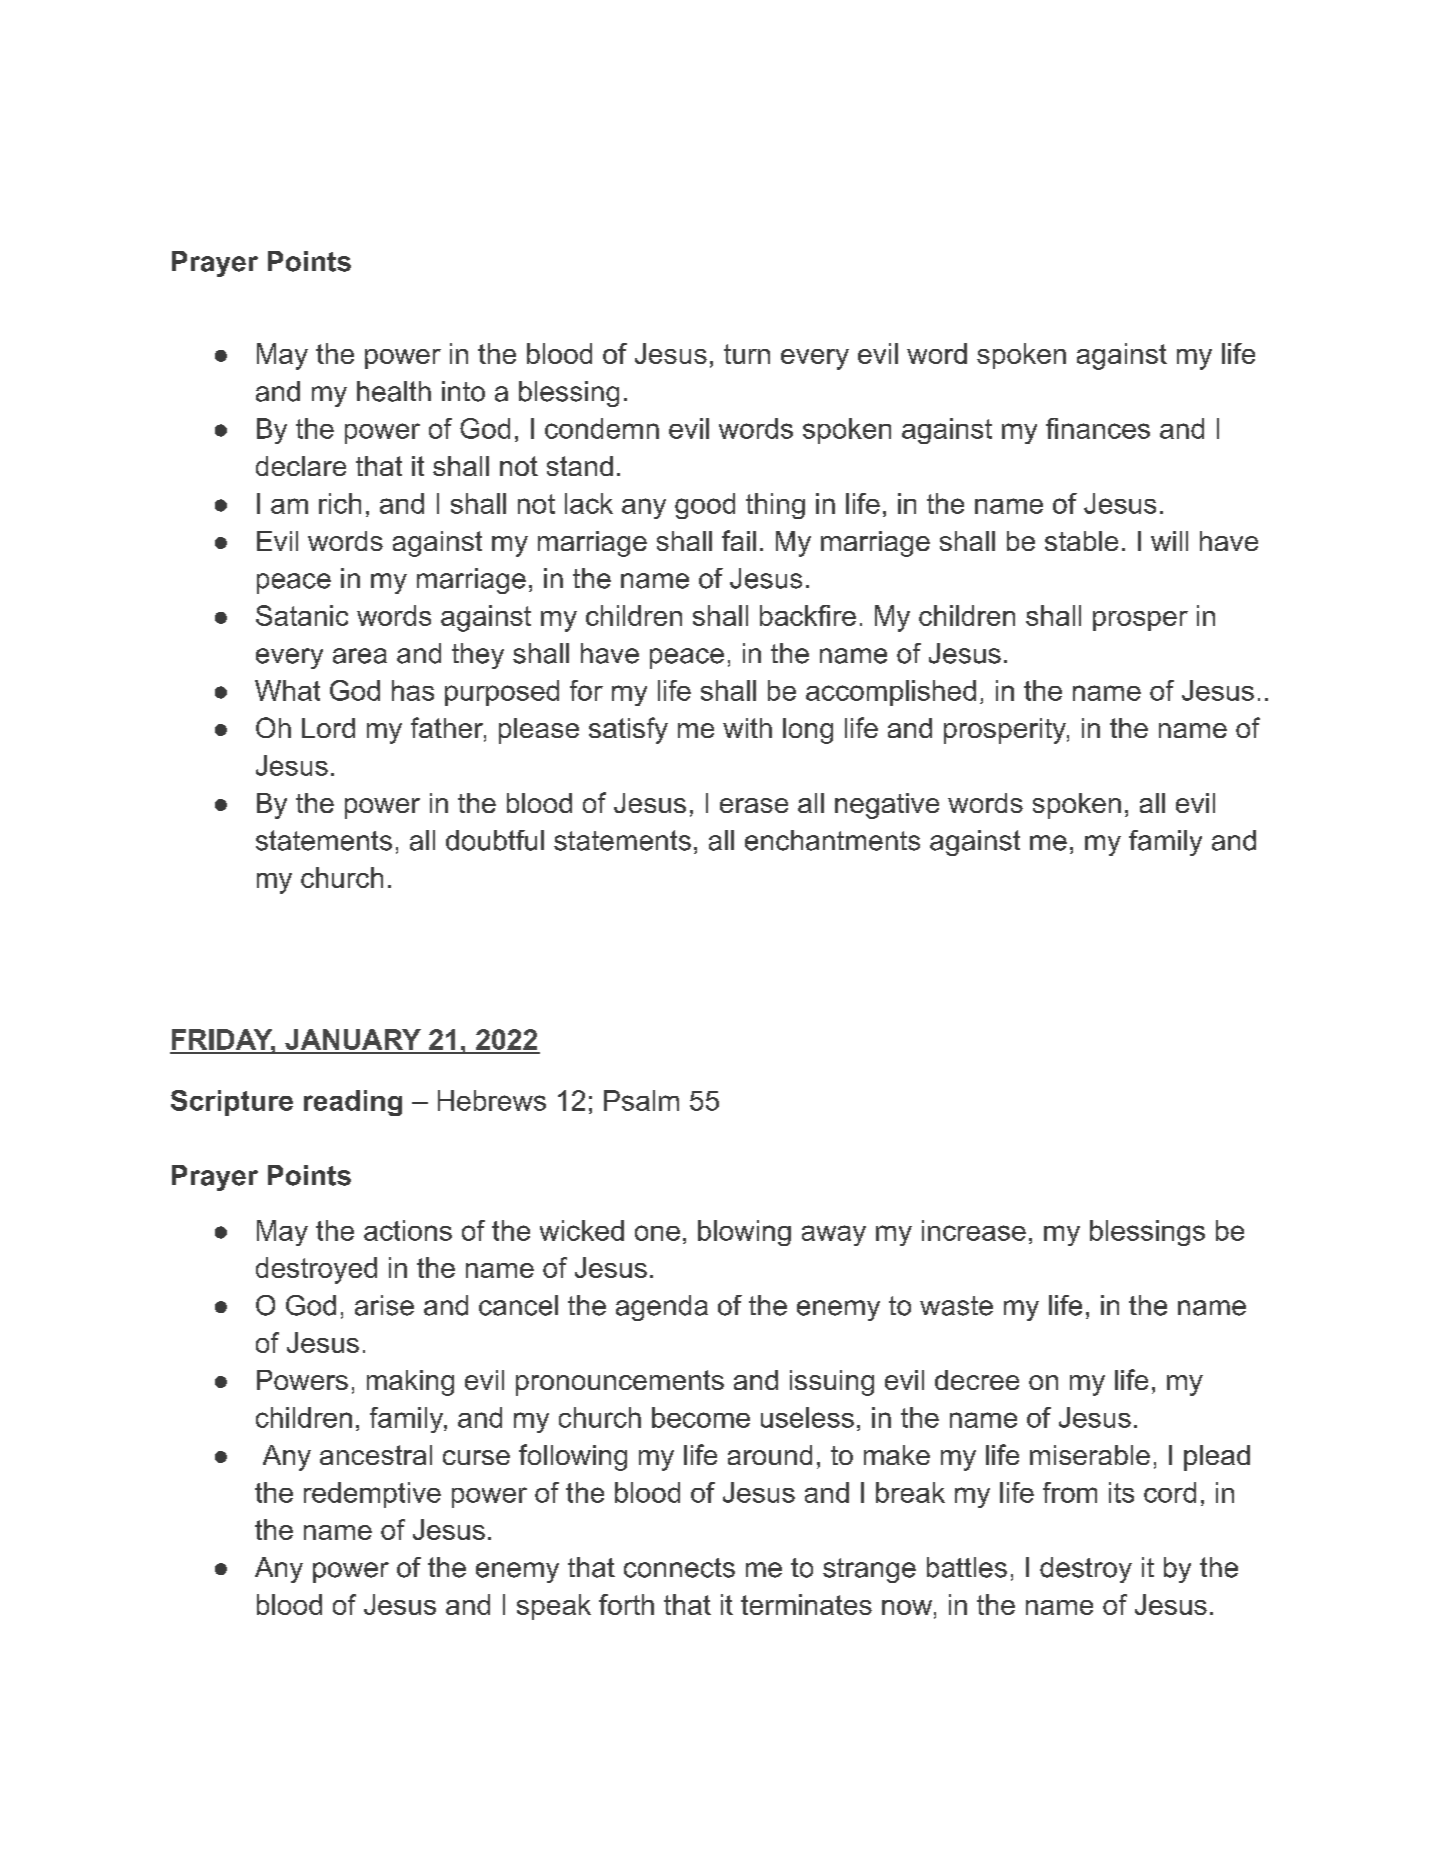 The width and height of the screenshot is (1443, 1868). Describe the element at coordinates (744, 1233) in the screenshot. I see `blowing` at that location.
